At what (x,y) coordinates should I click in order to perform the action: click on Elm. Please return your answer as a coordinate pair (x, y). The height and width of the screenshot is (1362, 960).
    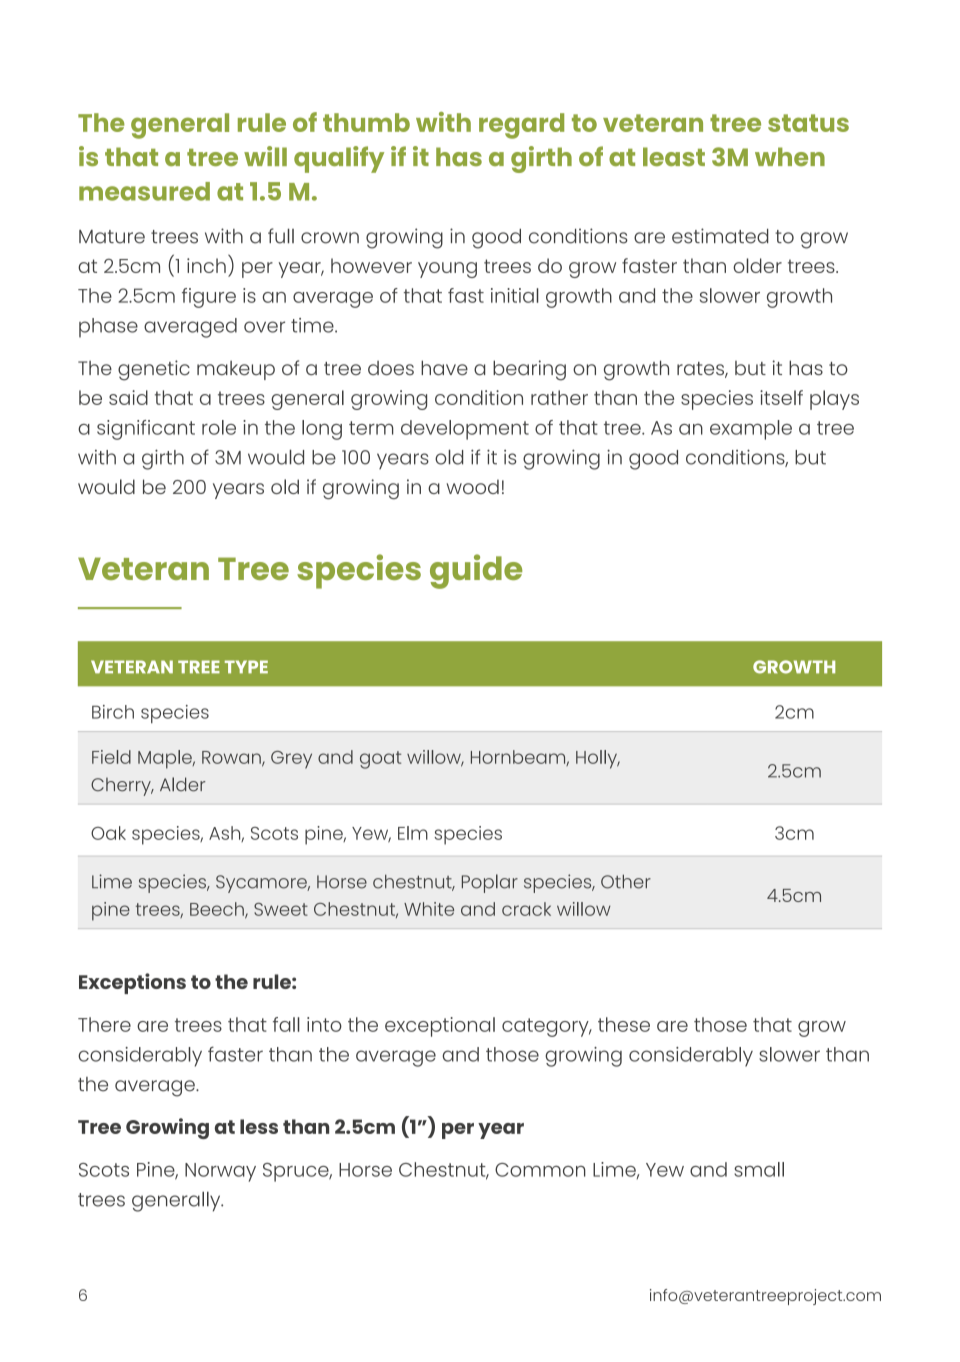
    Looking at the image, I should click on (413, 833).
